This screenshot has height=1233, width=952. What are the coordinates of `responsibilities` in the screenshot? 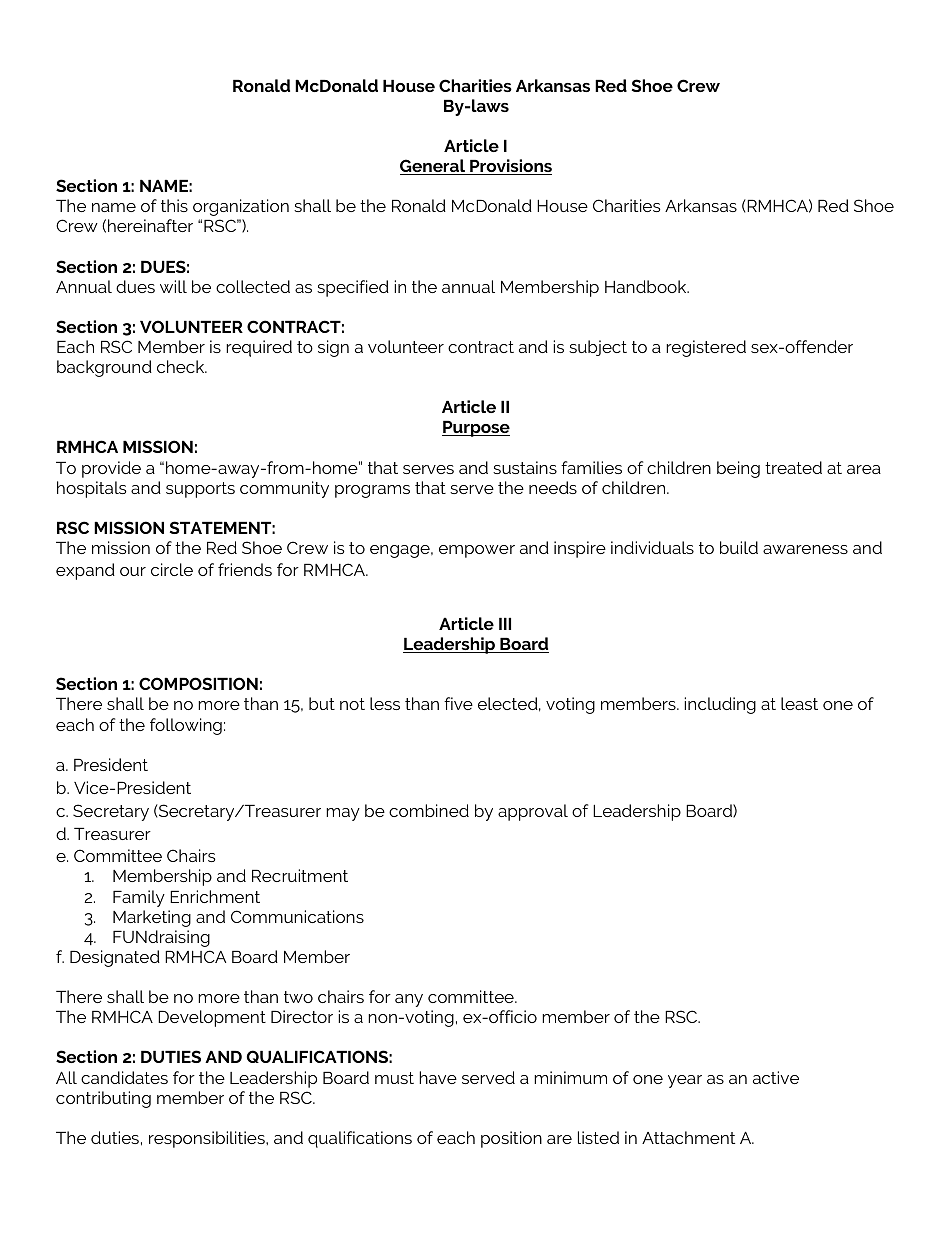 It's located at (208, 1139).
